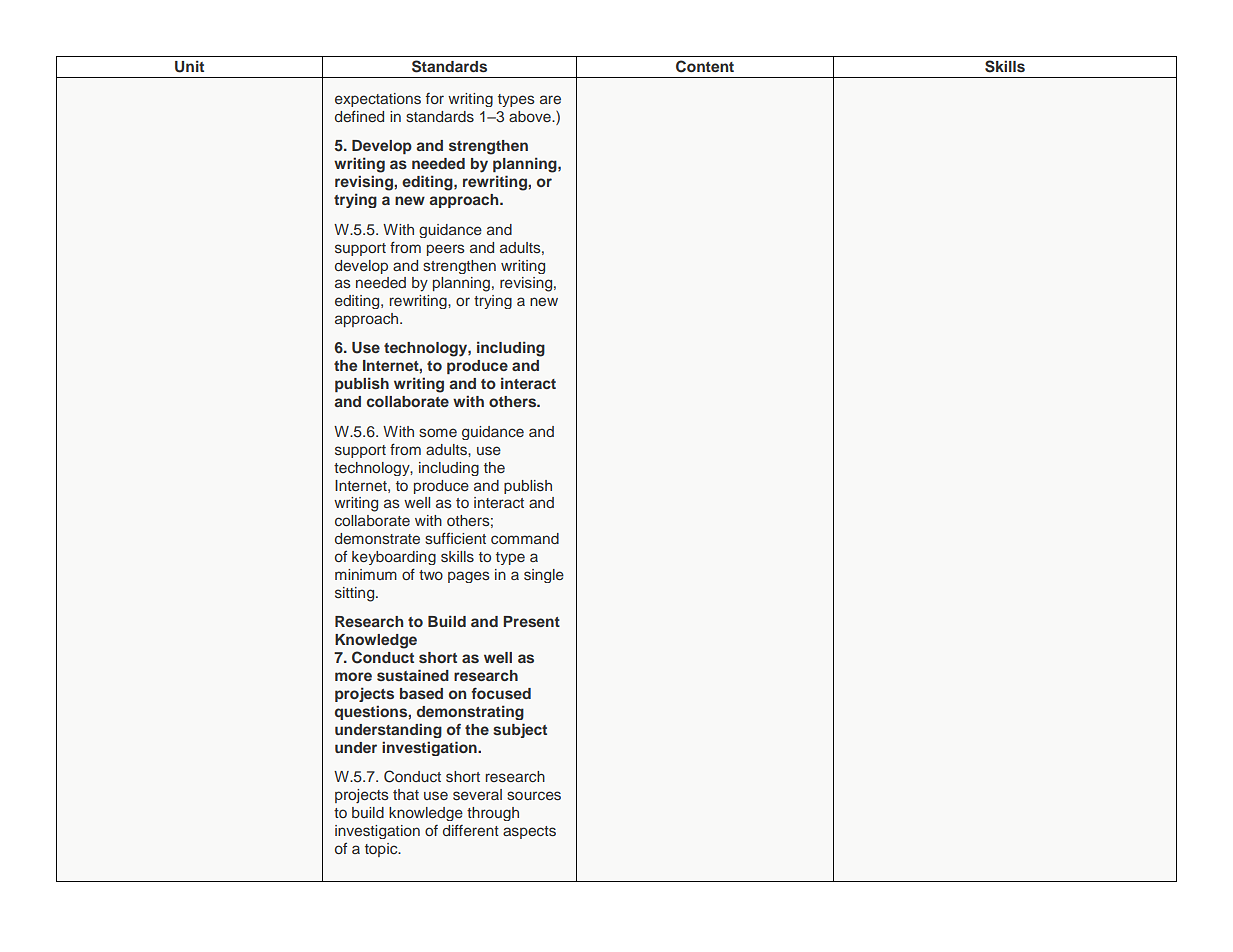 The height and width of the screenshot is (952, 1233). Describe the element at coordinates (353, 676) in the screenshot. I see `more` at that location.
